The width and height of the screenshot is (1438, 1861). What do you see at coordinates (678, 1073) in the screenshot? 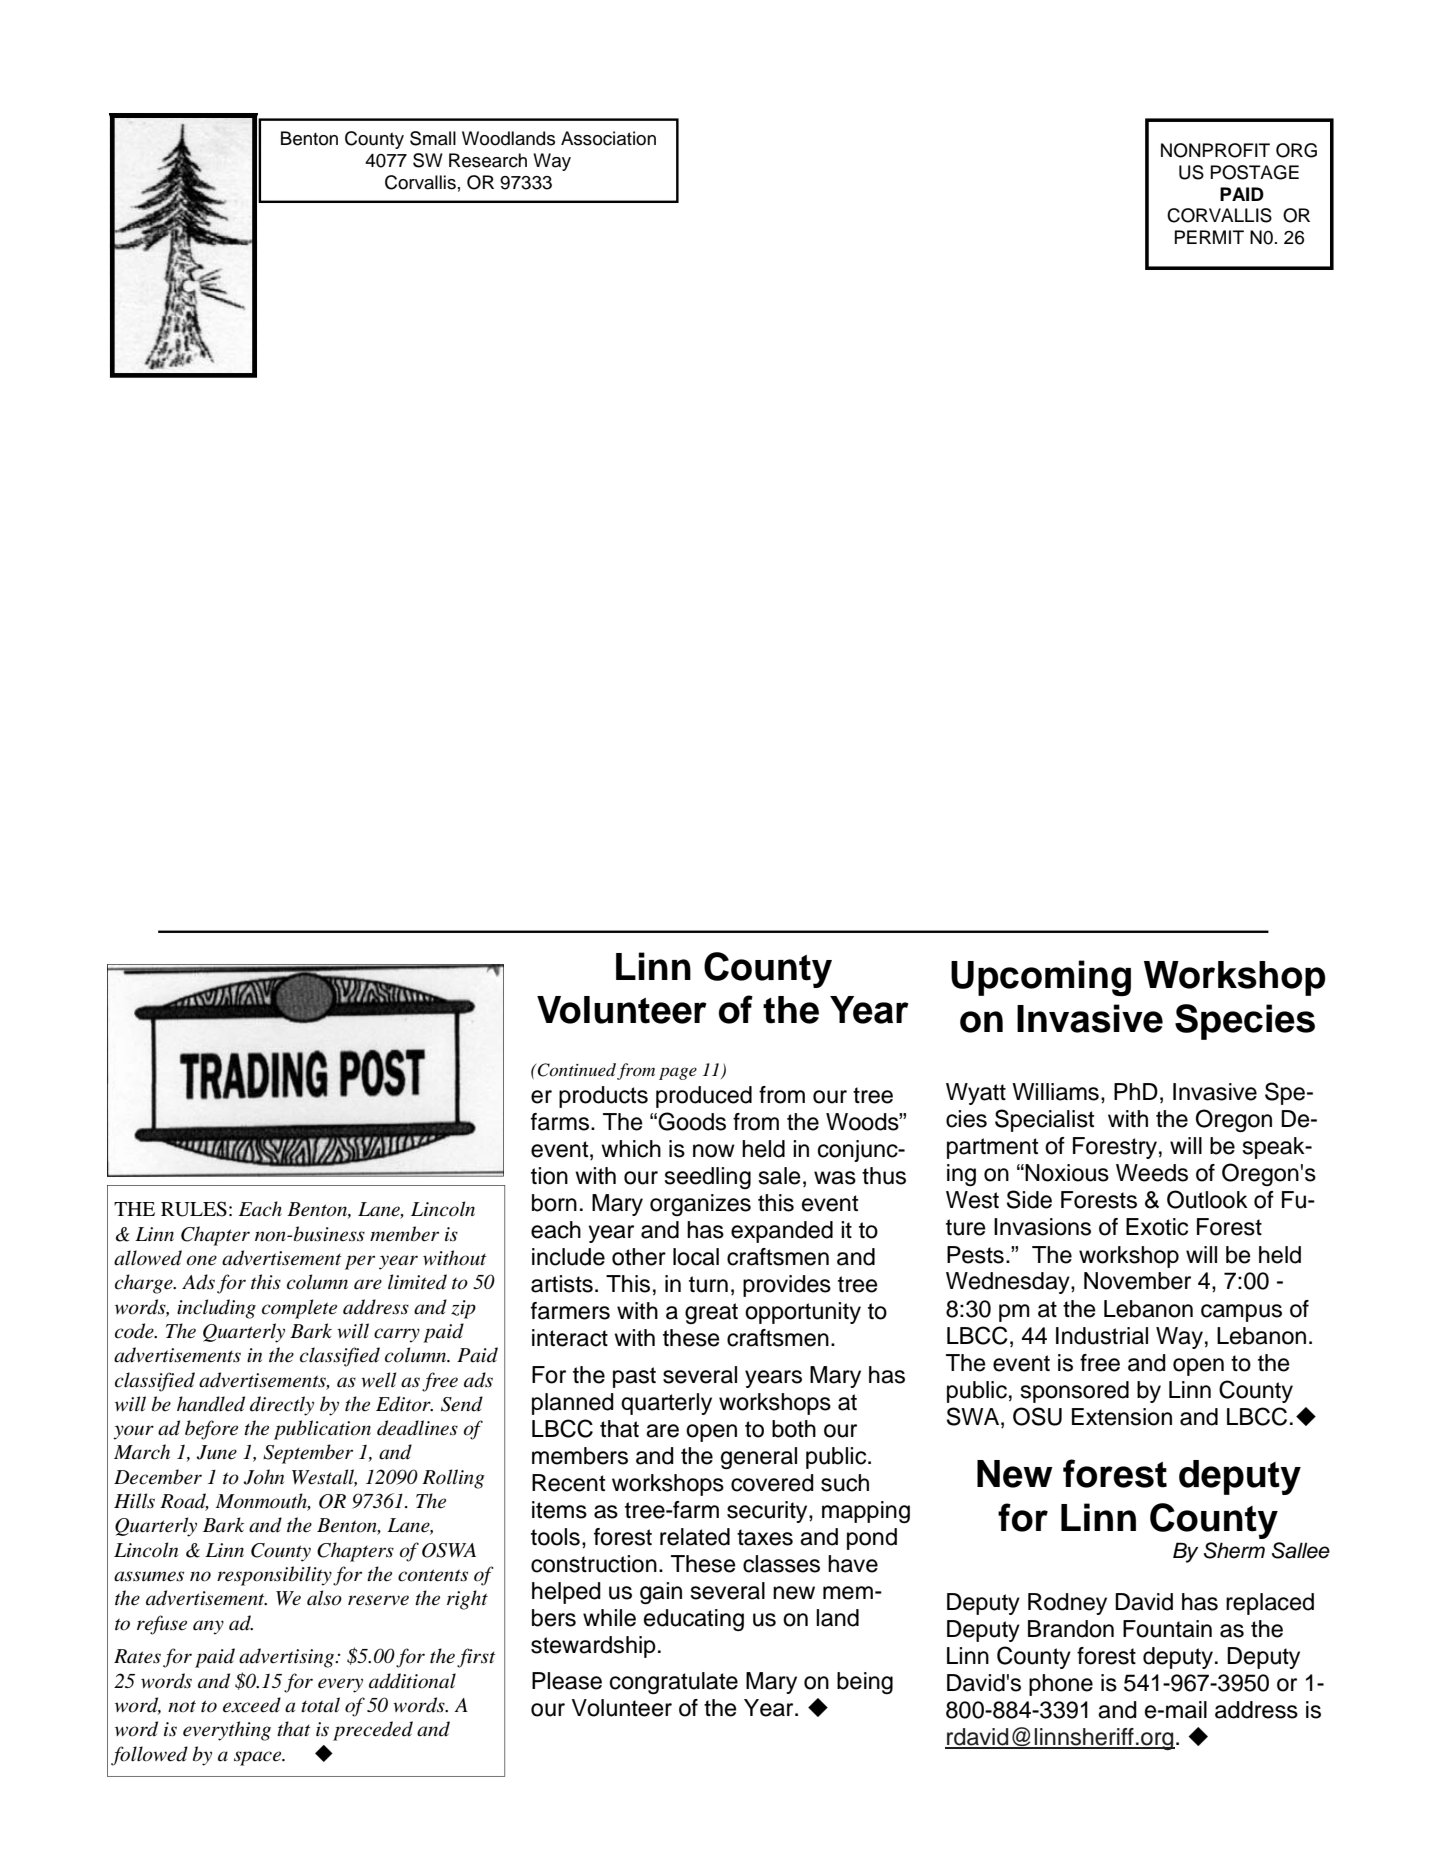
I see `page` at bounding box center [678, 1073].
